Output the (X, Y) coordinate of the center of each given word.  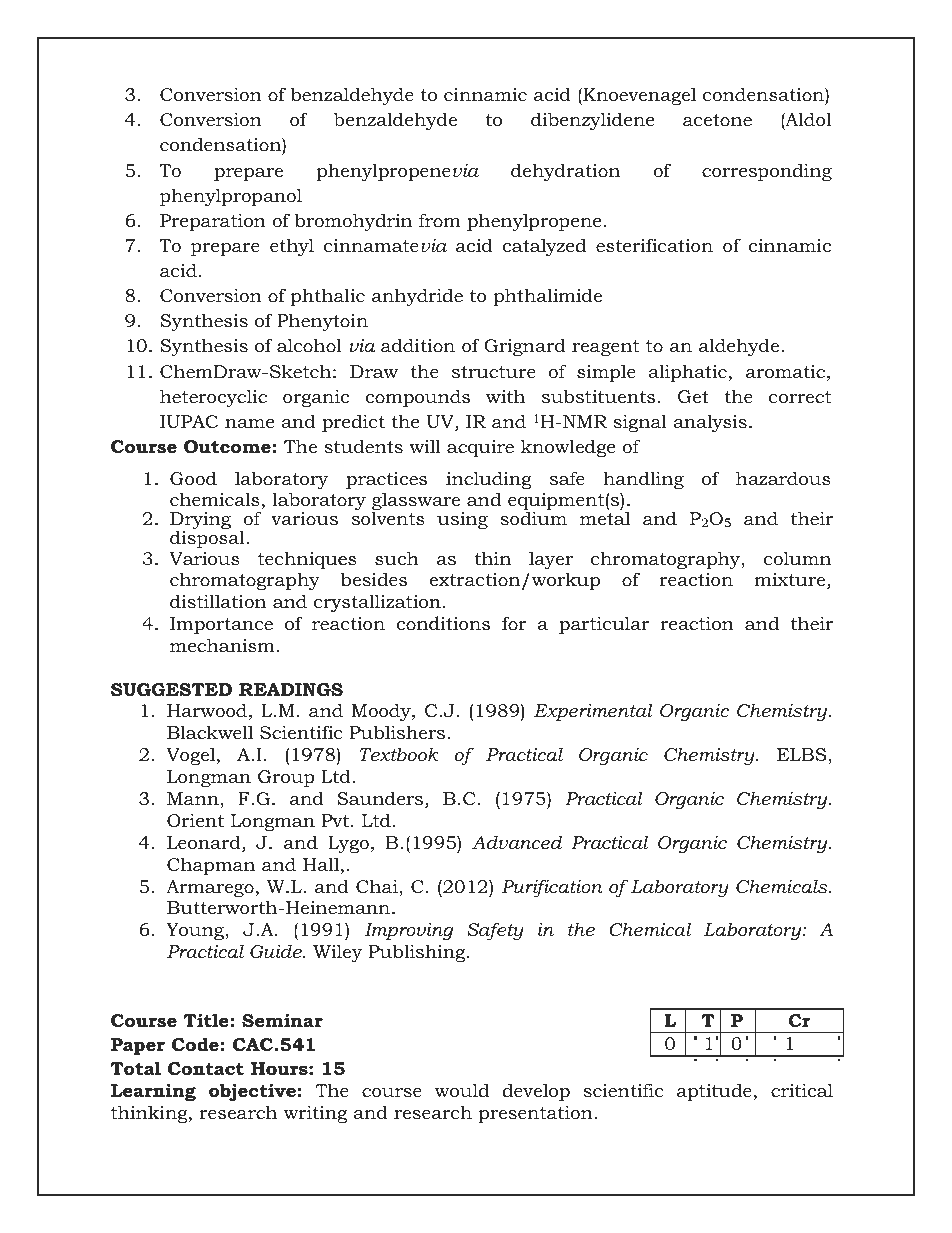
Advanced (517, 842)
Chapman (211, 866)
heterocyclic (213, 398)
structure (494, 372)
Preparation (213, 222)
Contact (206, 1069)
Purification (552, 888)
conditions (443, 623)
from (440, 220)
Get (693, 396)
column (797, 558)
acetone (717, 120)
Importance (221, 625)
